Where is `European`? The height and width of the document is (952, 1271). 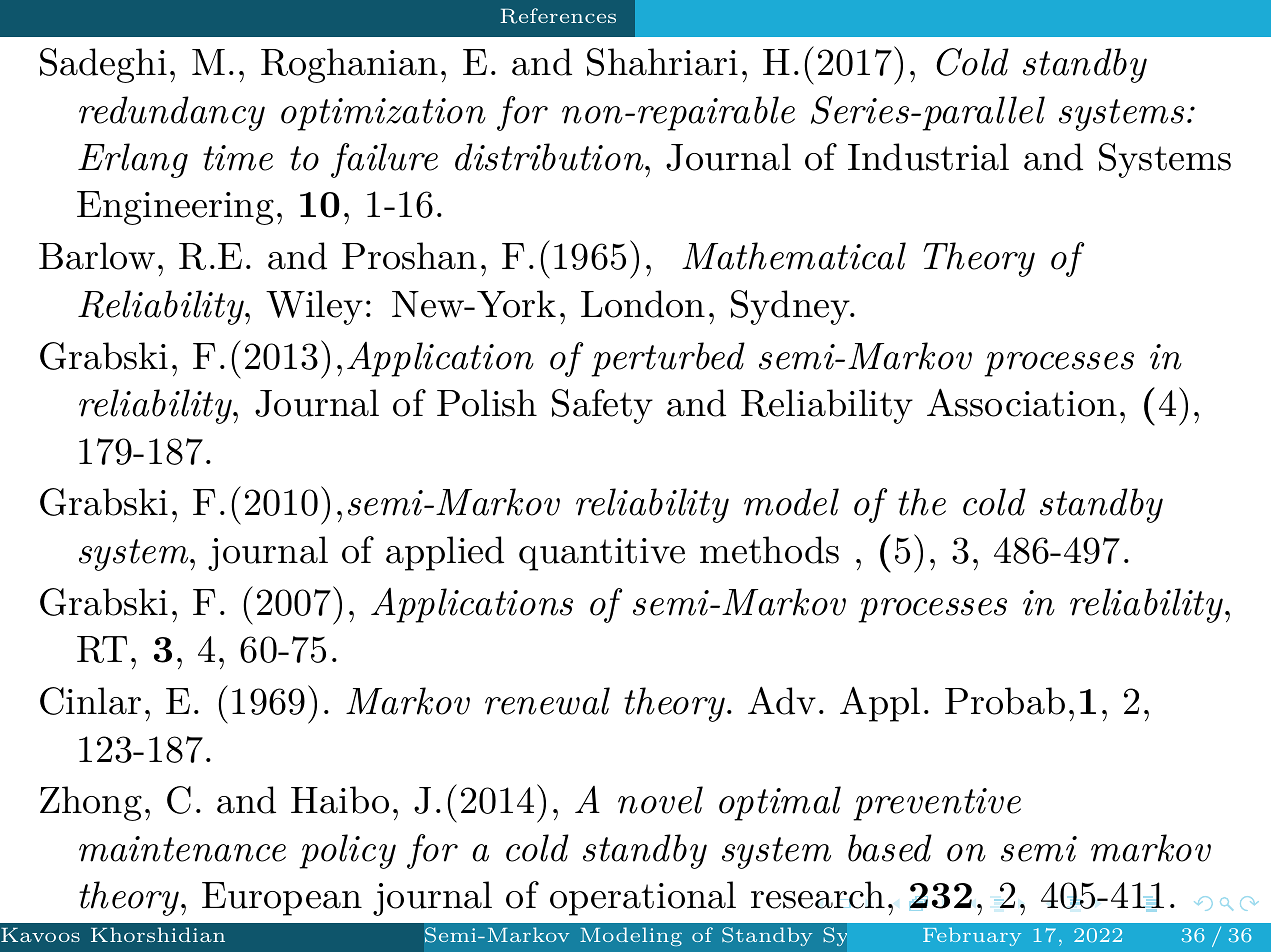
European is located at coordinates (282, 899).
